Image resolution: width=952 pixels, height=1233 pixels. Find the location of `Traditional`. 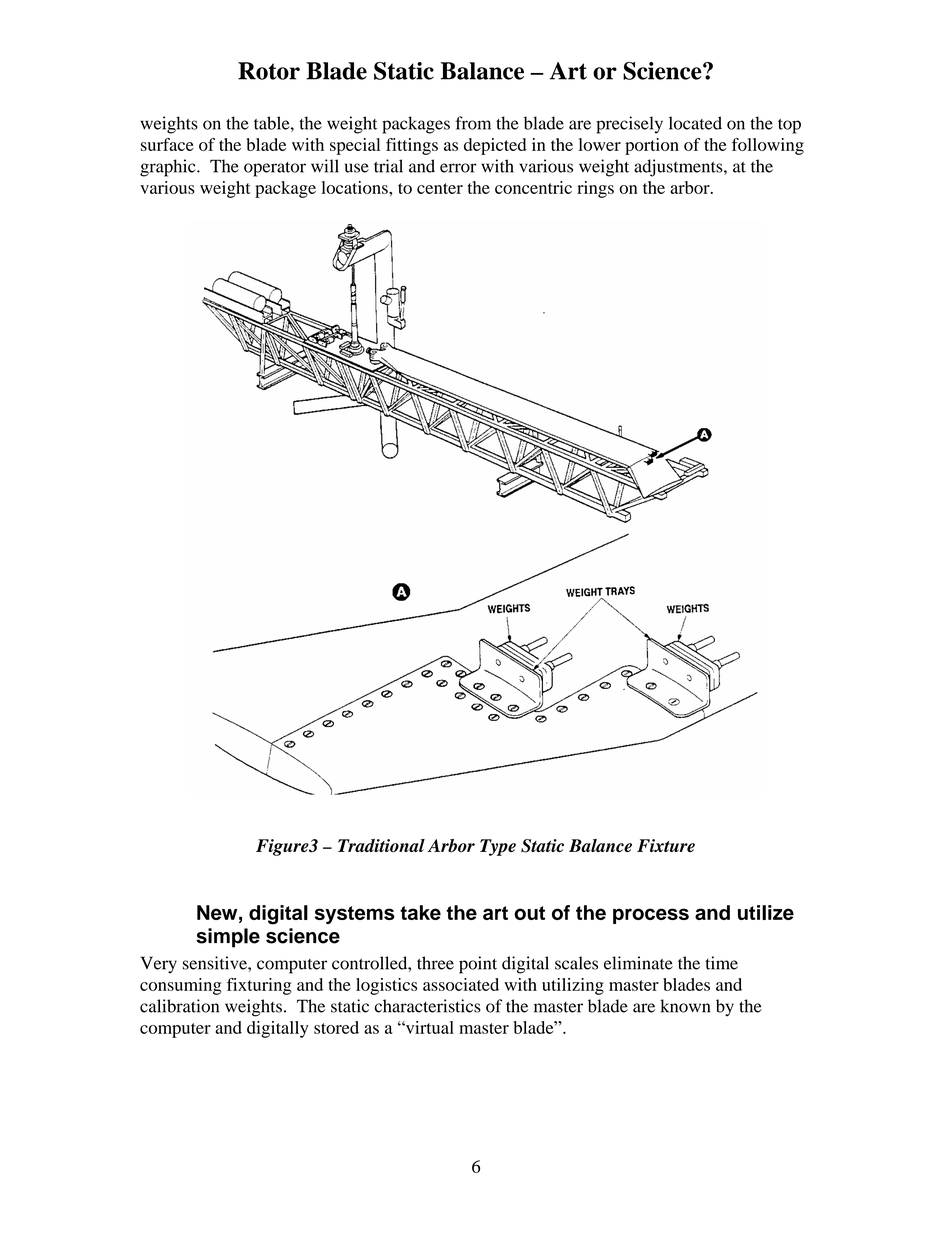

Traditional is located at coordinates (381, 846).
